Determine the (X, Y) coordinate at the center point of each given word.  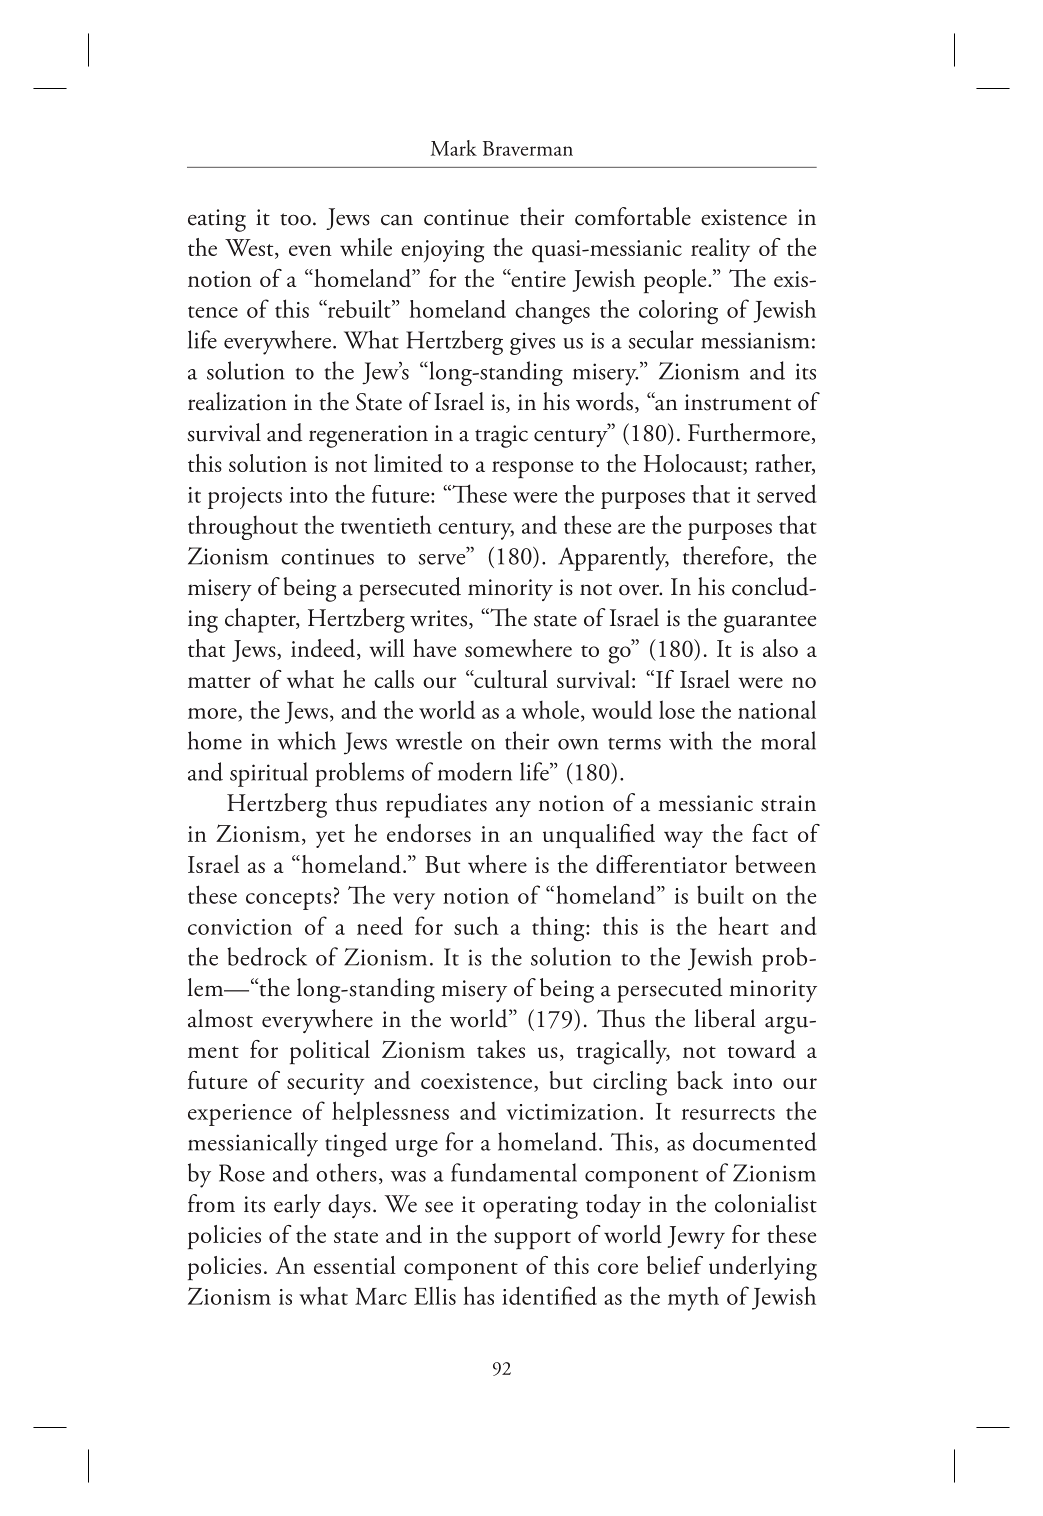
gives (532, 343)
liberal (725, 1018)
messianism (755, 340)
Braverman (528, 148)
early (297, 1206)
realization (237, 401)
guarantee (770, 623)
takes (501, 1049)
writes (438, 618)
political (330, 1052)
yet (330, 839)
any (513, 808)
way (683, 839)
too (295, 219)
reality (720, 250)
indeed (324, 649)
